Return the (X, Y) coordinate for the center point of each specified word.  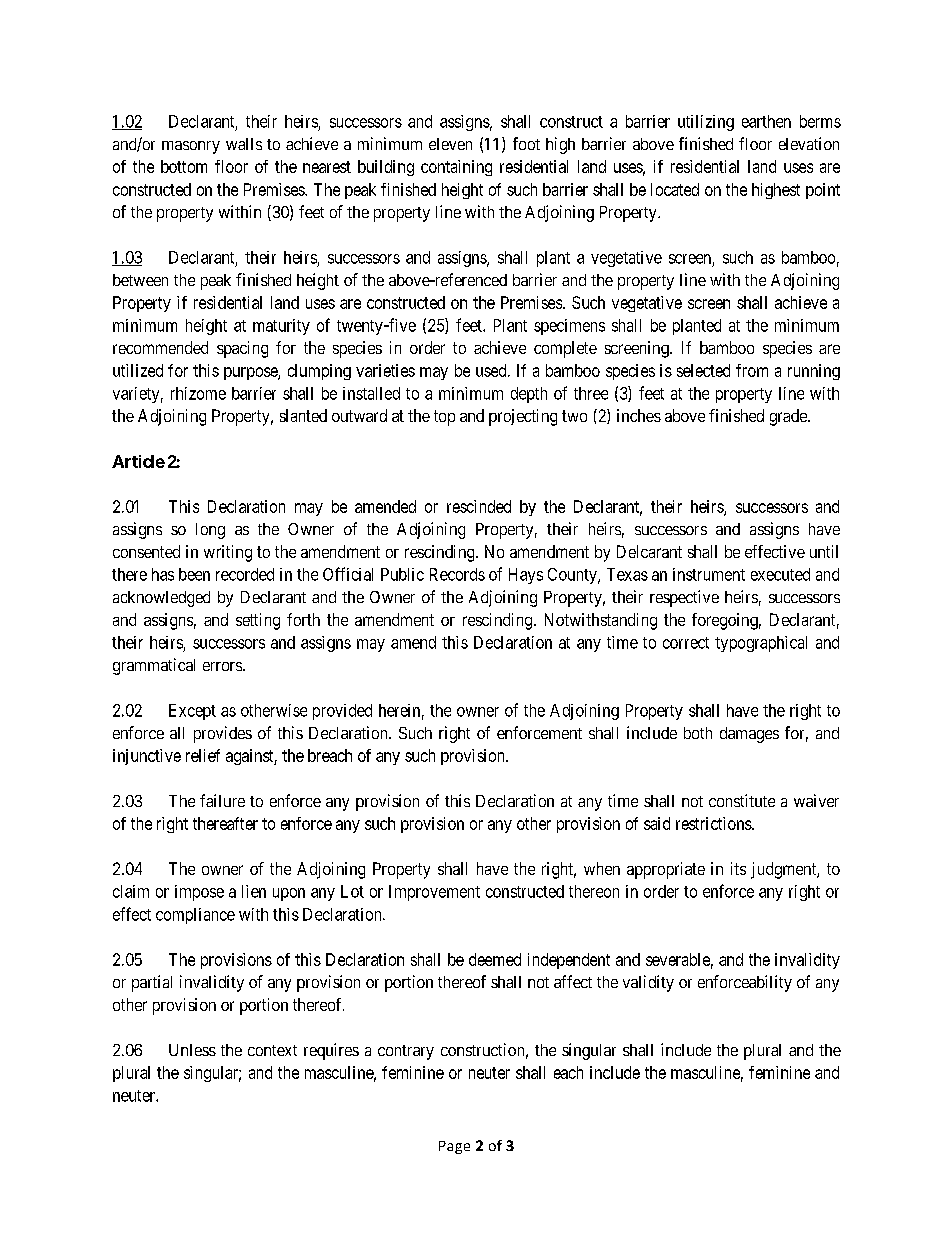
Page (454, 1147)
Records (457, 574)
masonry (191, 147)
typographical (761, 644)
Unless (192, 1050)
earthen (766, 121)
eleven (450, 144)
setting (258, 621)
